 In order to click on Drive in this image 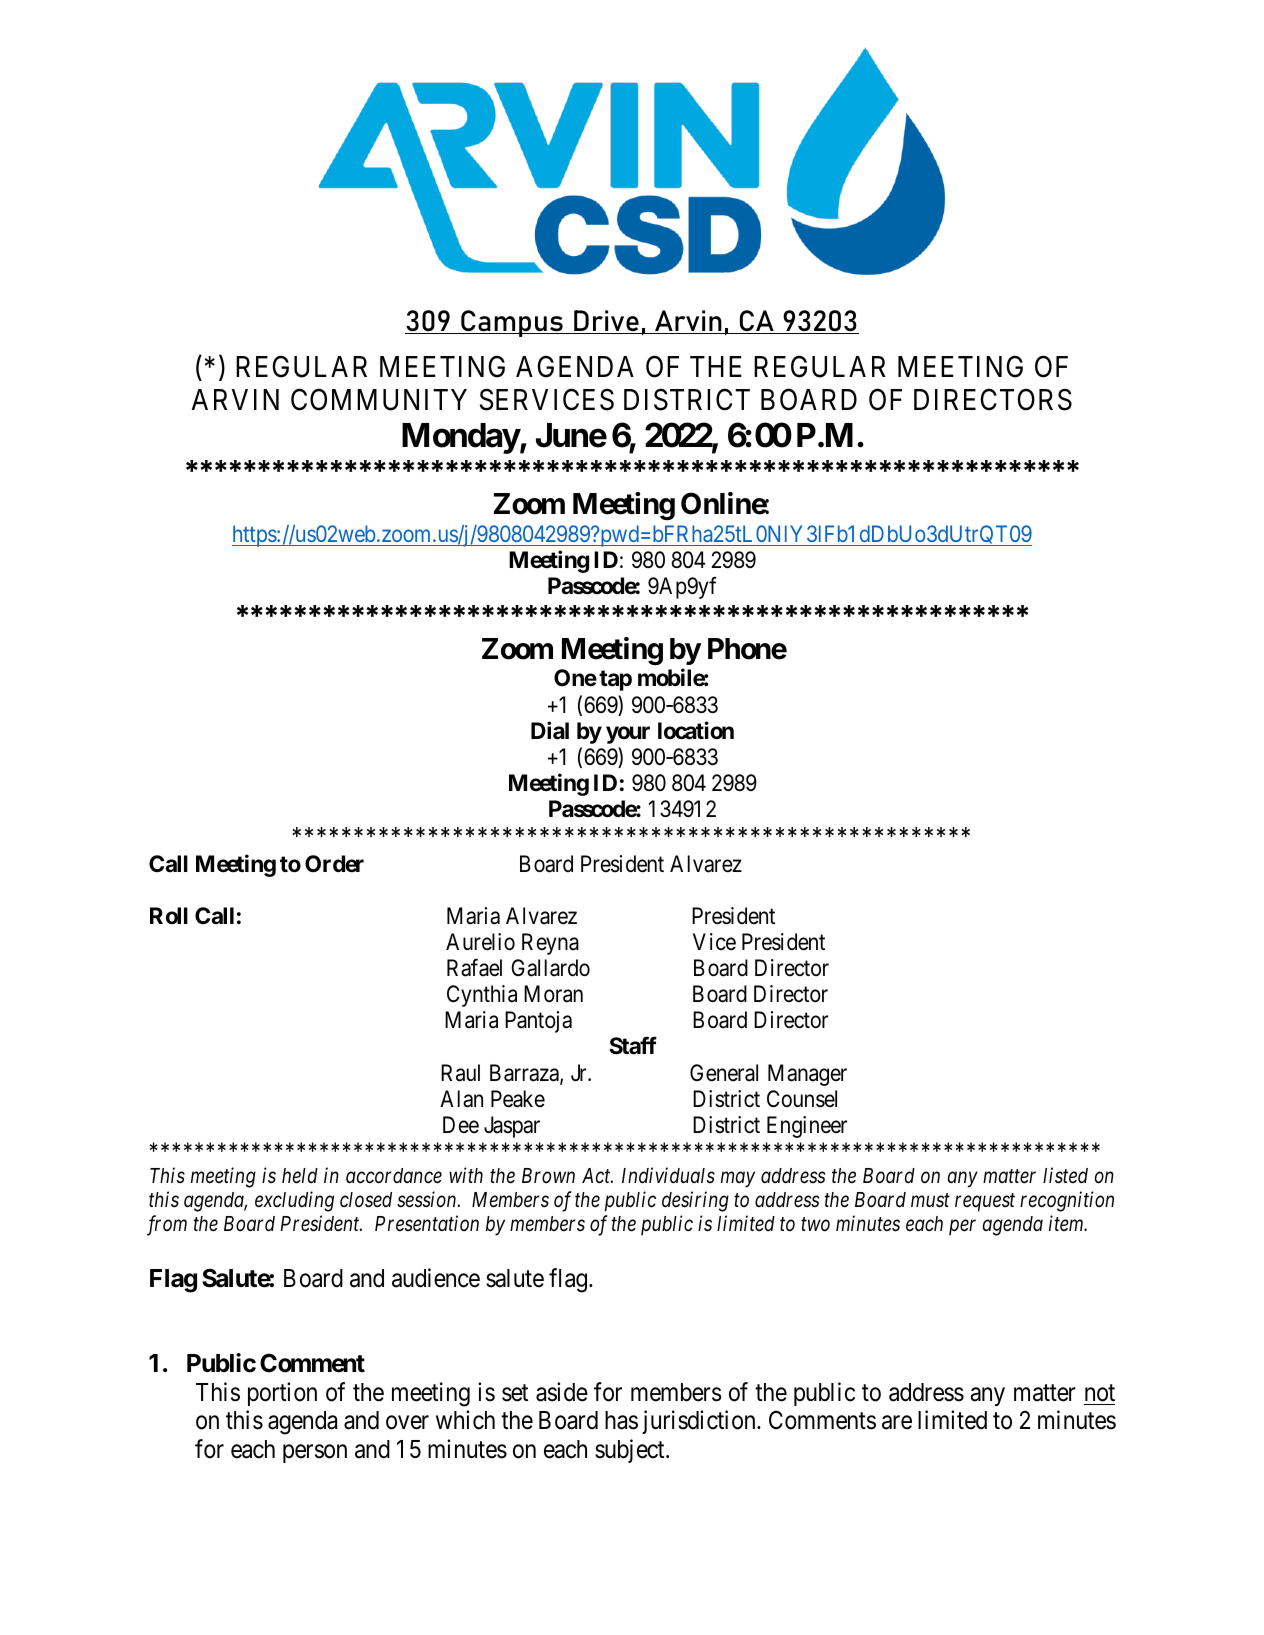, I will do `click(606, 322)`.
